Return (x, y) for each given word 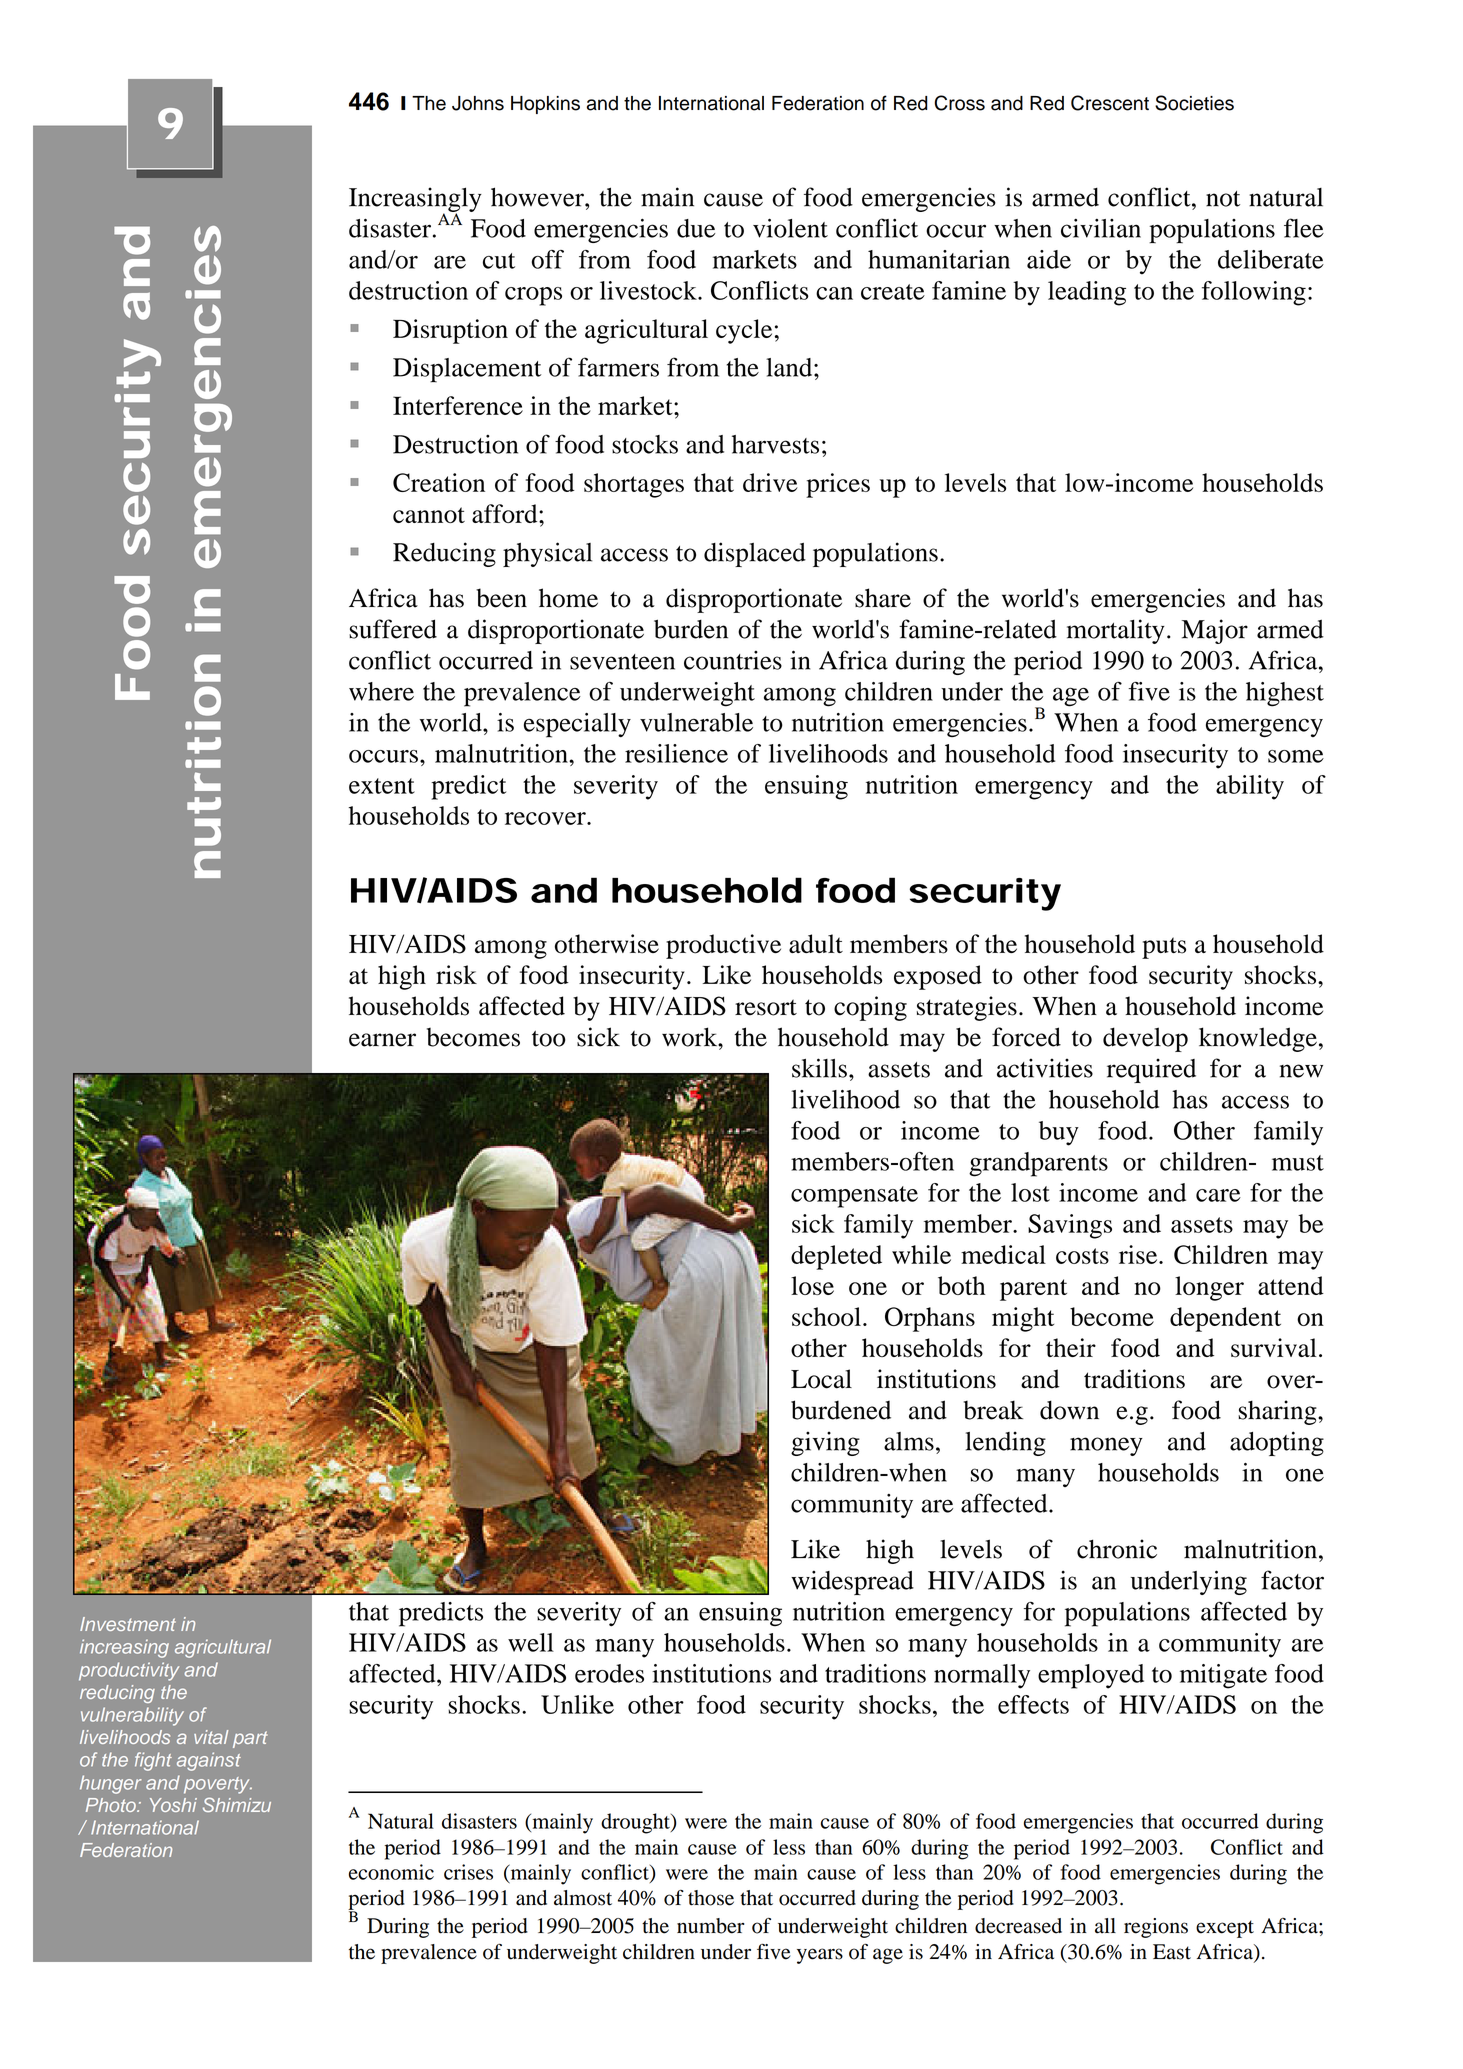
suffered (393, 629)
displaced (755, 554)
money (1106, 1446)
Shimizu (237, 1805)
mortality (1116, 631)
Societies (1194, 103)
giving (825, 1443)
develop (1145, 1039)
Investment (128, 1624)
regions (1156, 1928)
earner (382, 1040)
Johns (478, 103)
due (696, 228)
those (711, 1898)
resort (766, 1007)
